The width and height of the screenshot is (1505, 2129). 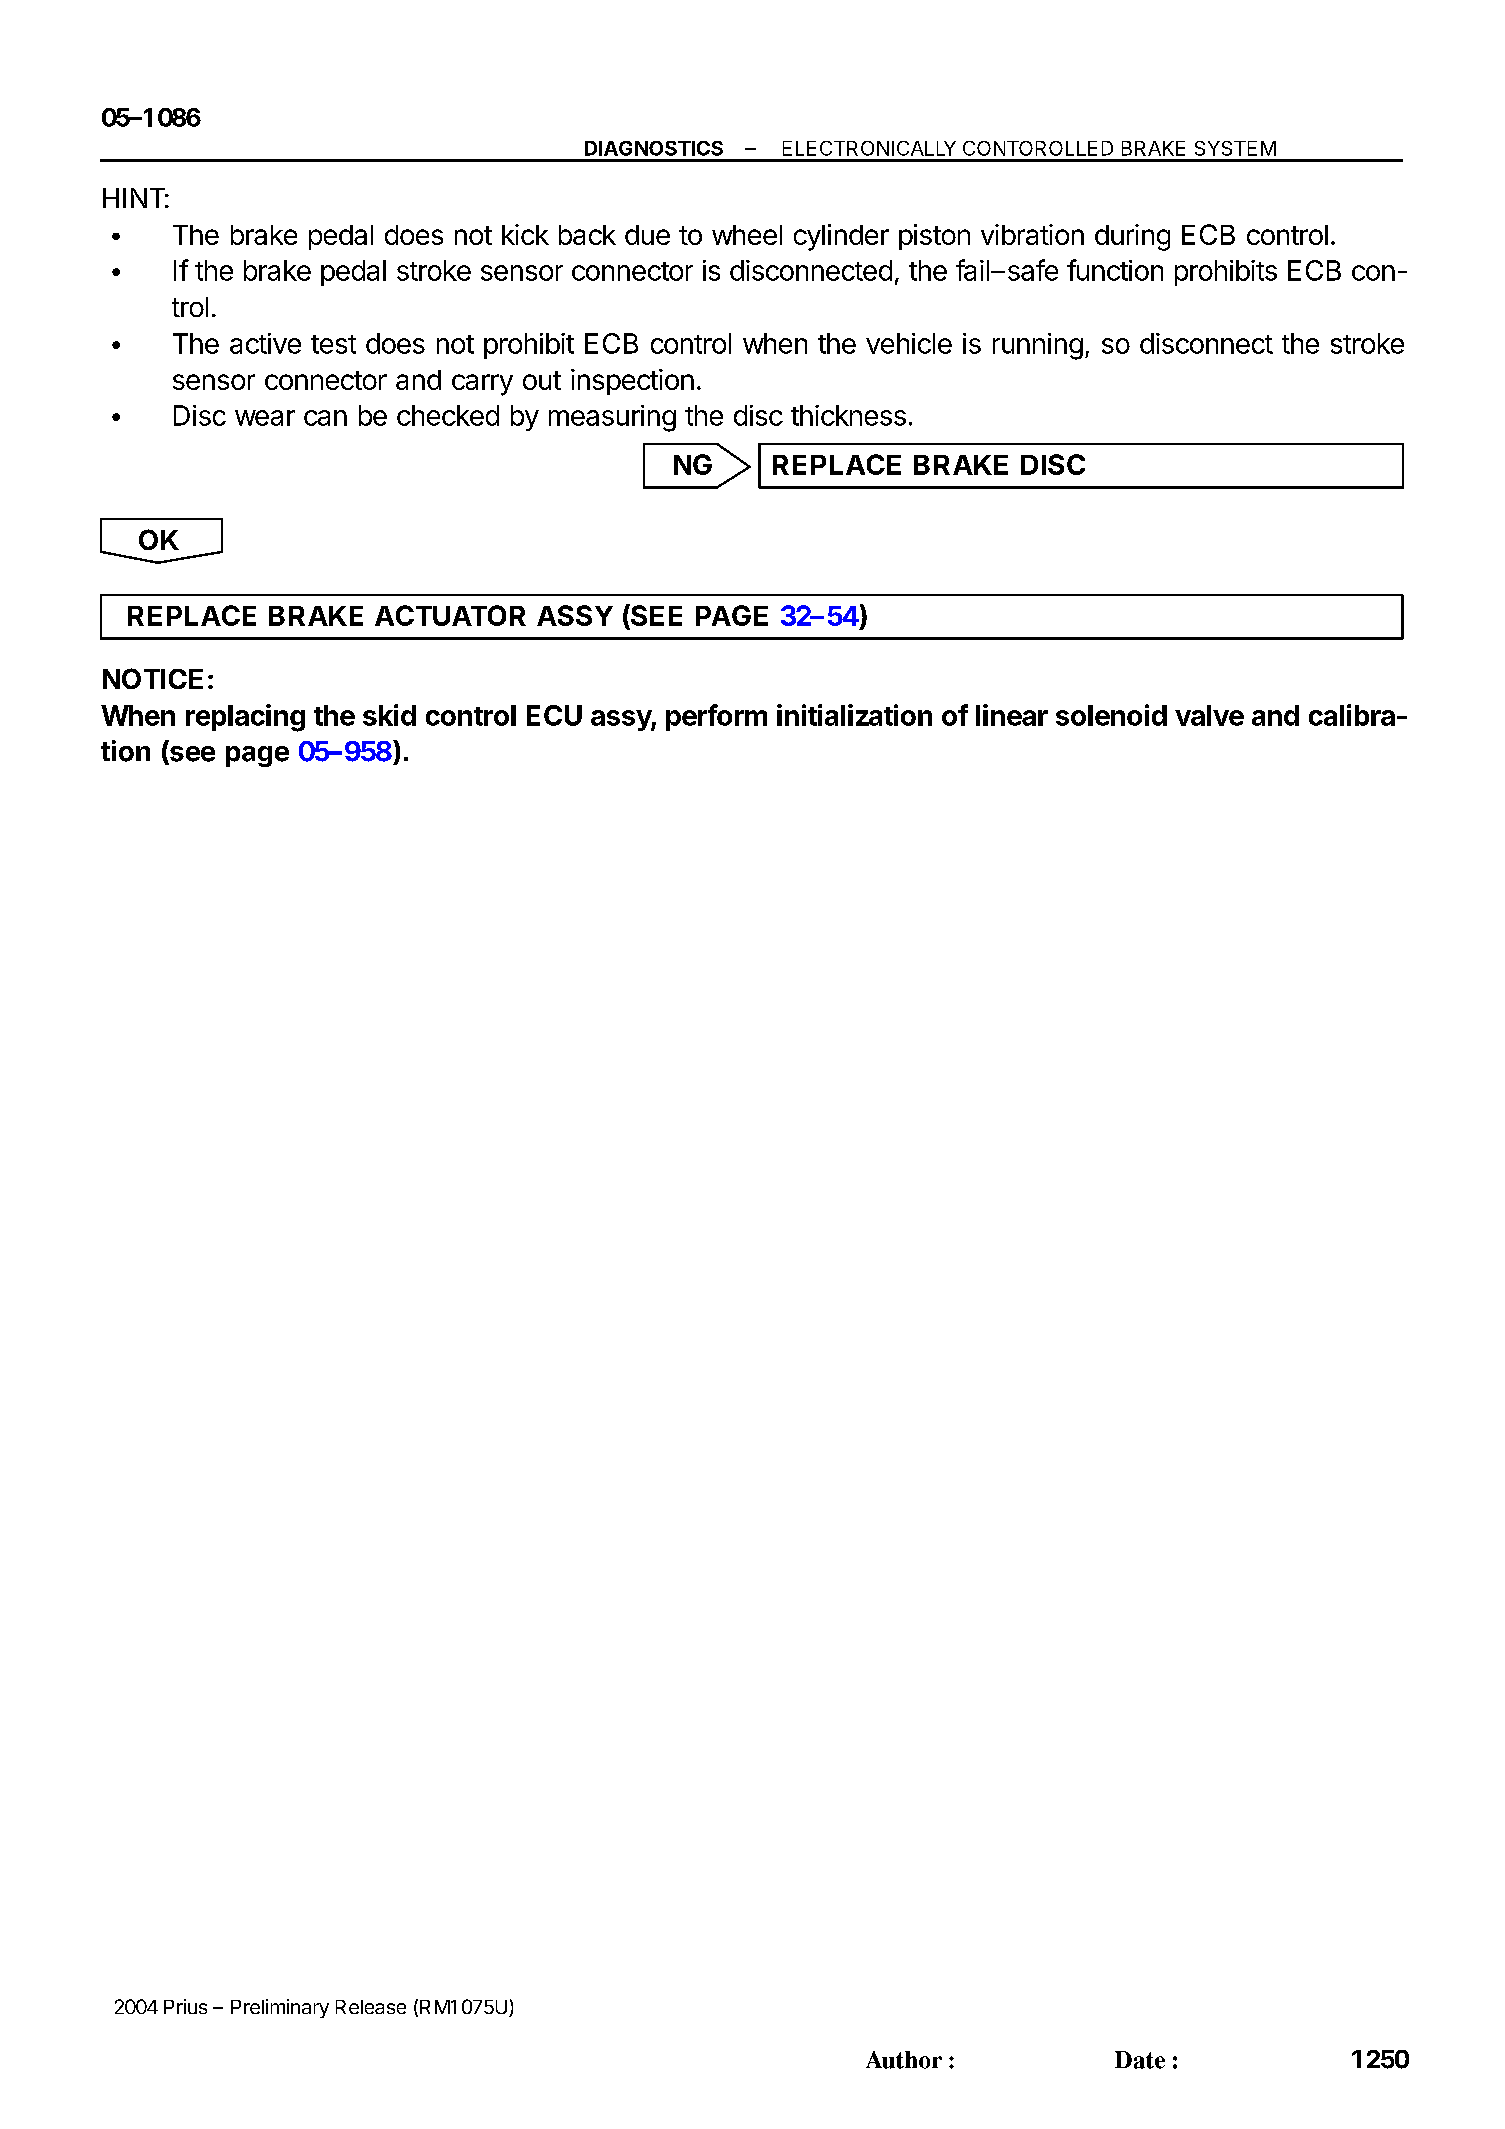 What do you see at coordinates (1132, 237) in the screenshot?
I see `during` at bounding box center [1132, 237].
